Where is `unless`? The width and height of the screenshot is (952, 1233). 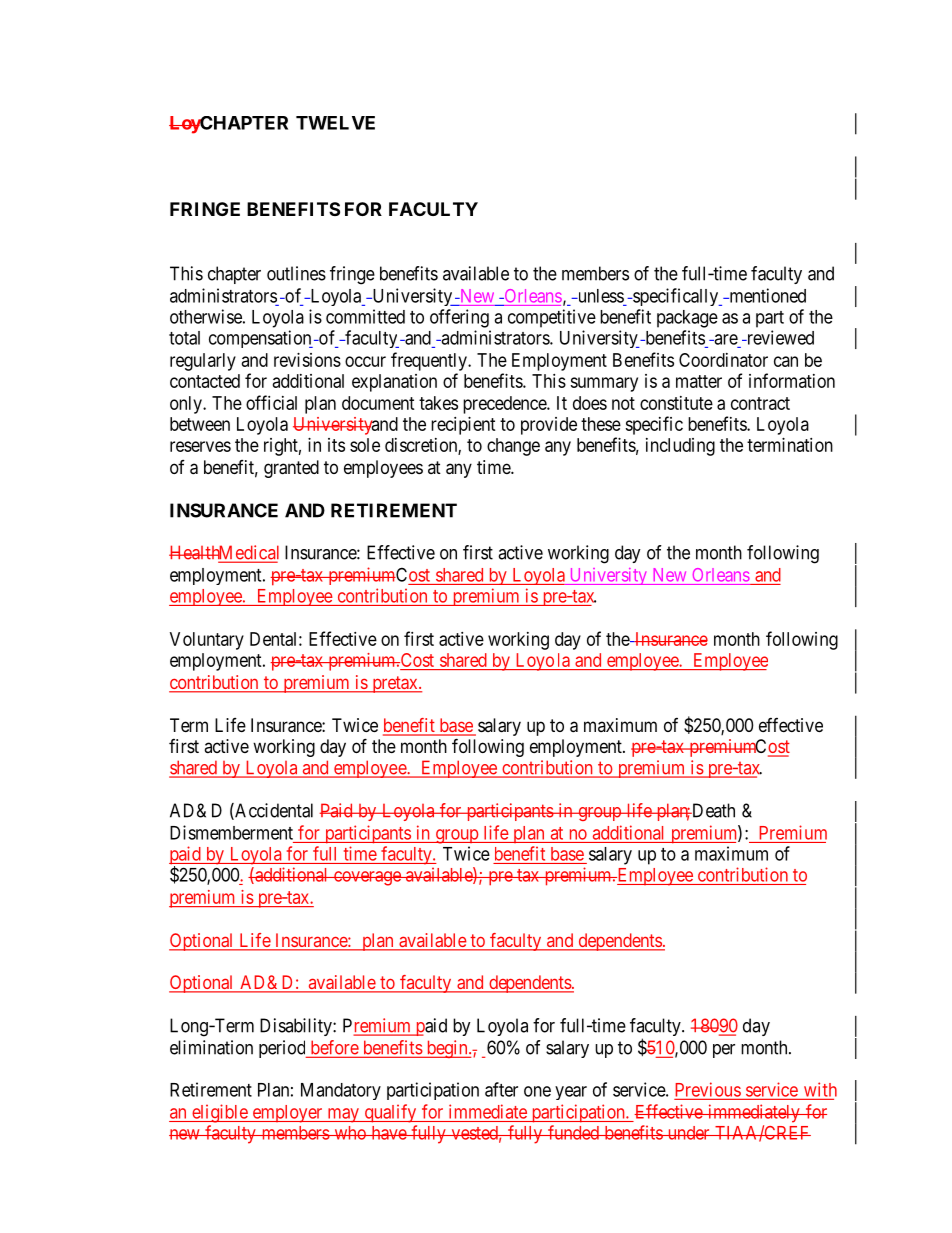 unless is located at coordinates (599, 296).
